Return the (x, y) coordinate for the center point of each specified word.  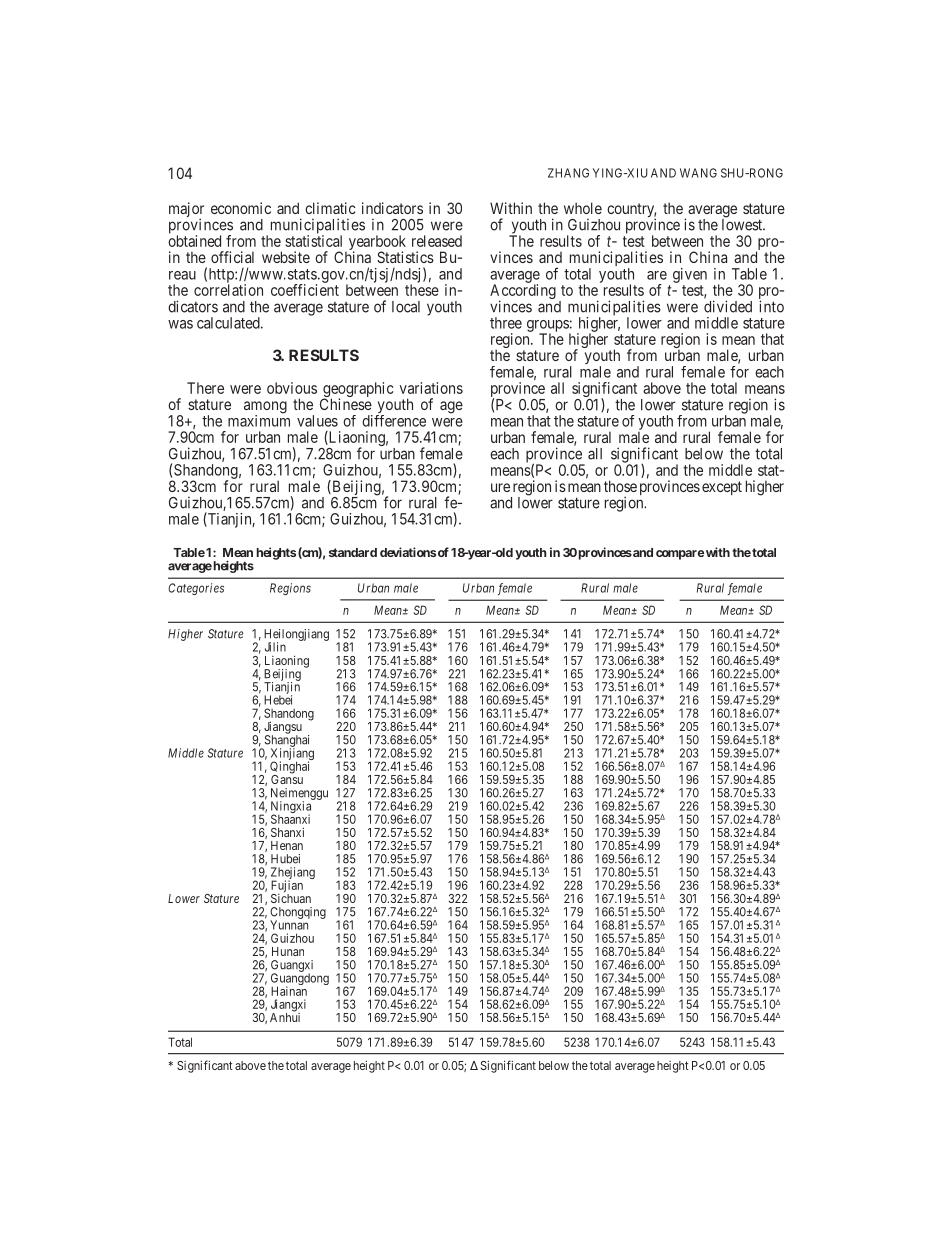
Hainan (289, 991)
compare (680, 555)
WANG (698, 173)
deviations (408, 552)
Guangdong (300, 980)
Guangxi (292, 967)
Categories (196, 589)
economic (241, 208)
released (437, 241)
